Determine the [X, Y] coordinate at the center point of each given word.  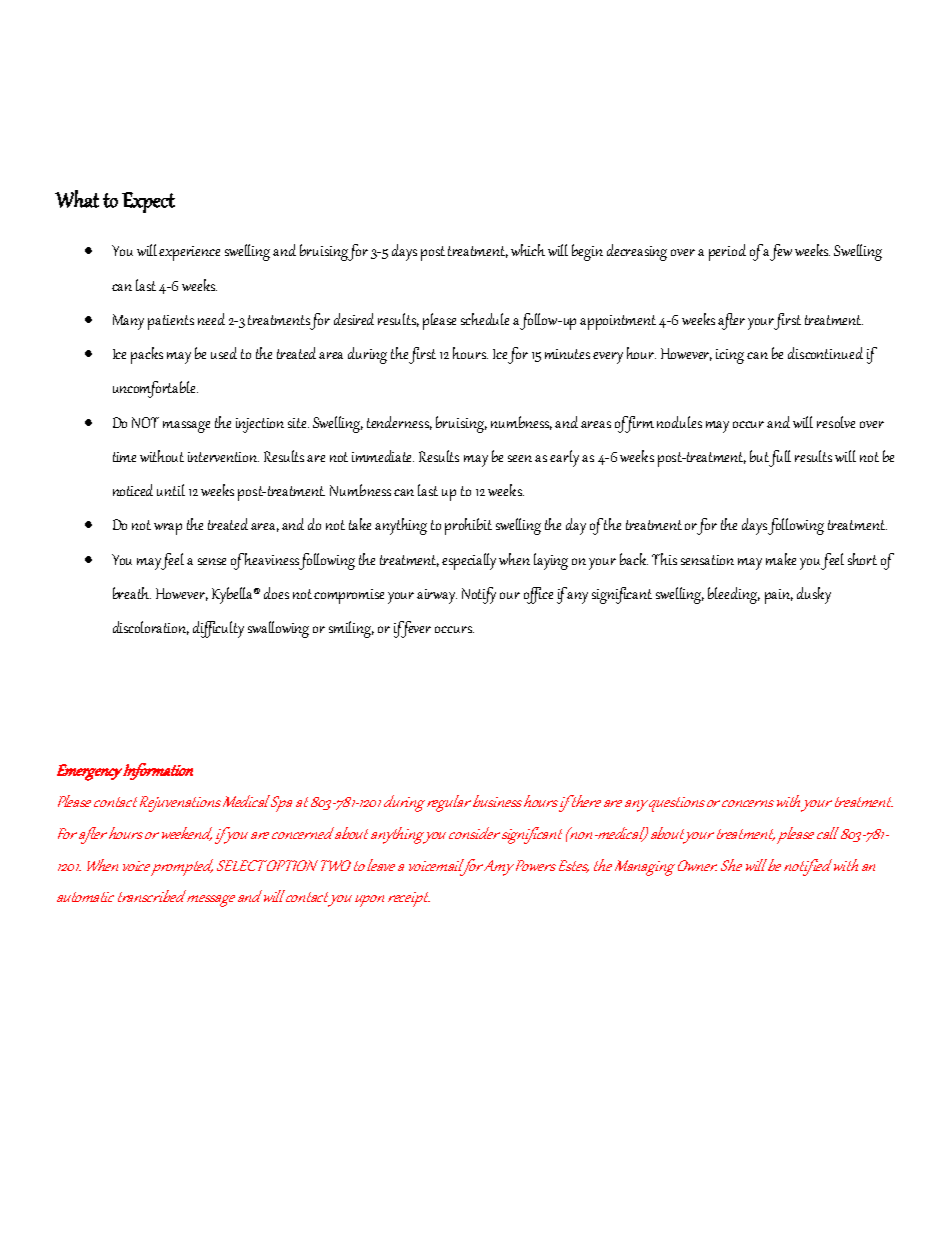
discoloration [151, 628]
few [781, 252]
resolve [836, 422]
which [528, 250]
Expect [148, 202]
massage [186, 427]
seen [520, 458]
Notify [479, 595]
